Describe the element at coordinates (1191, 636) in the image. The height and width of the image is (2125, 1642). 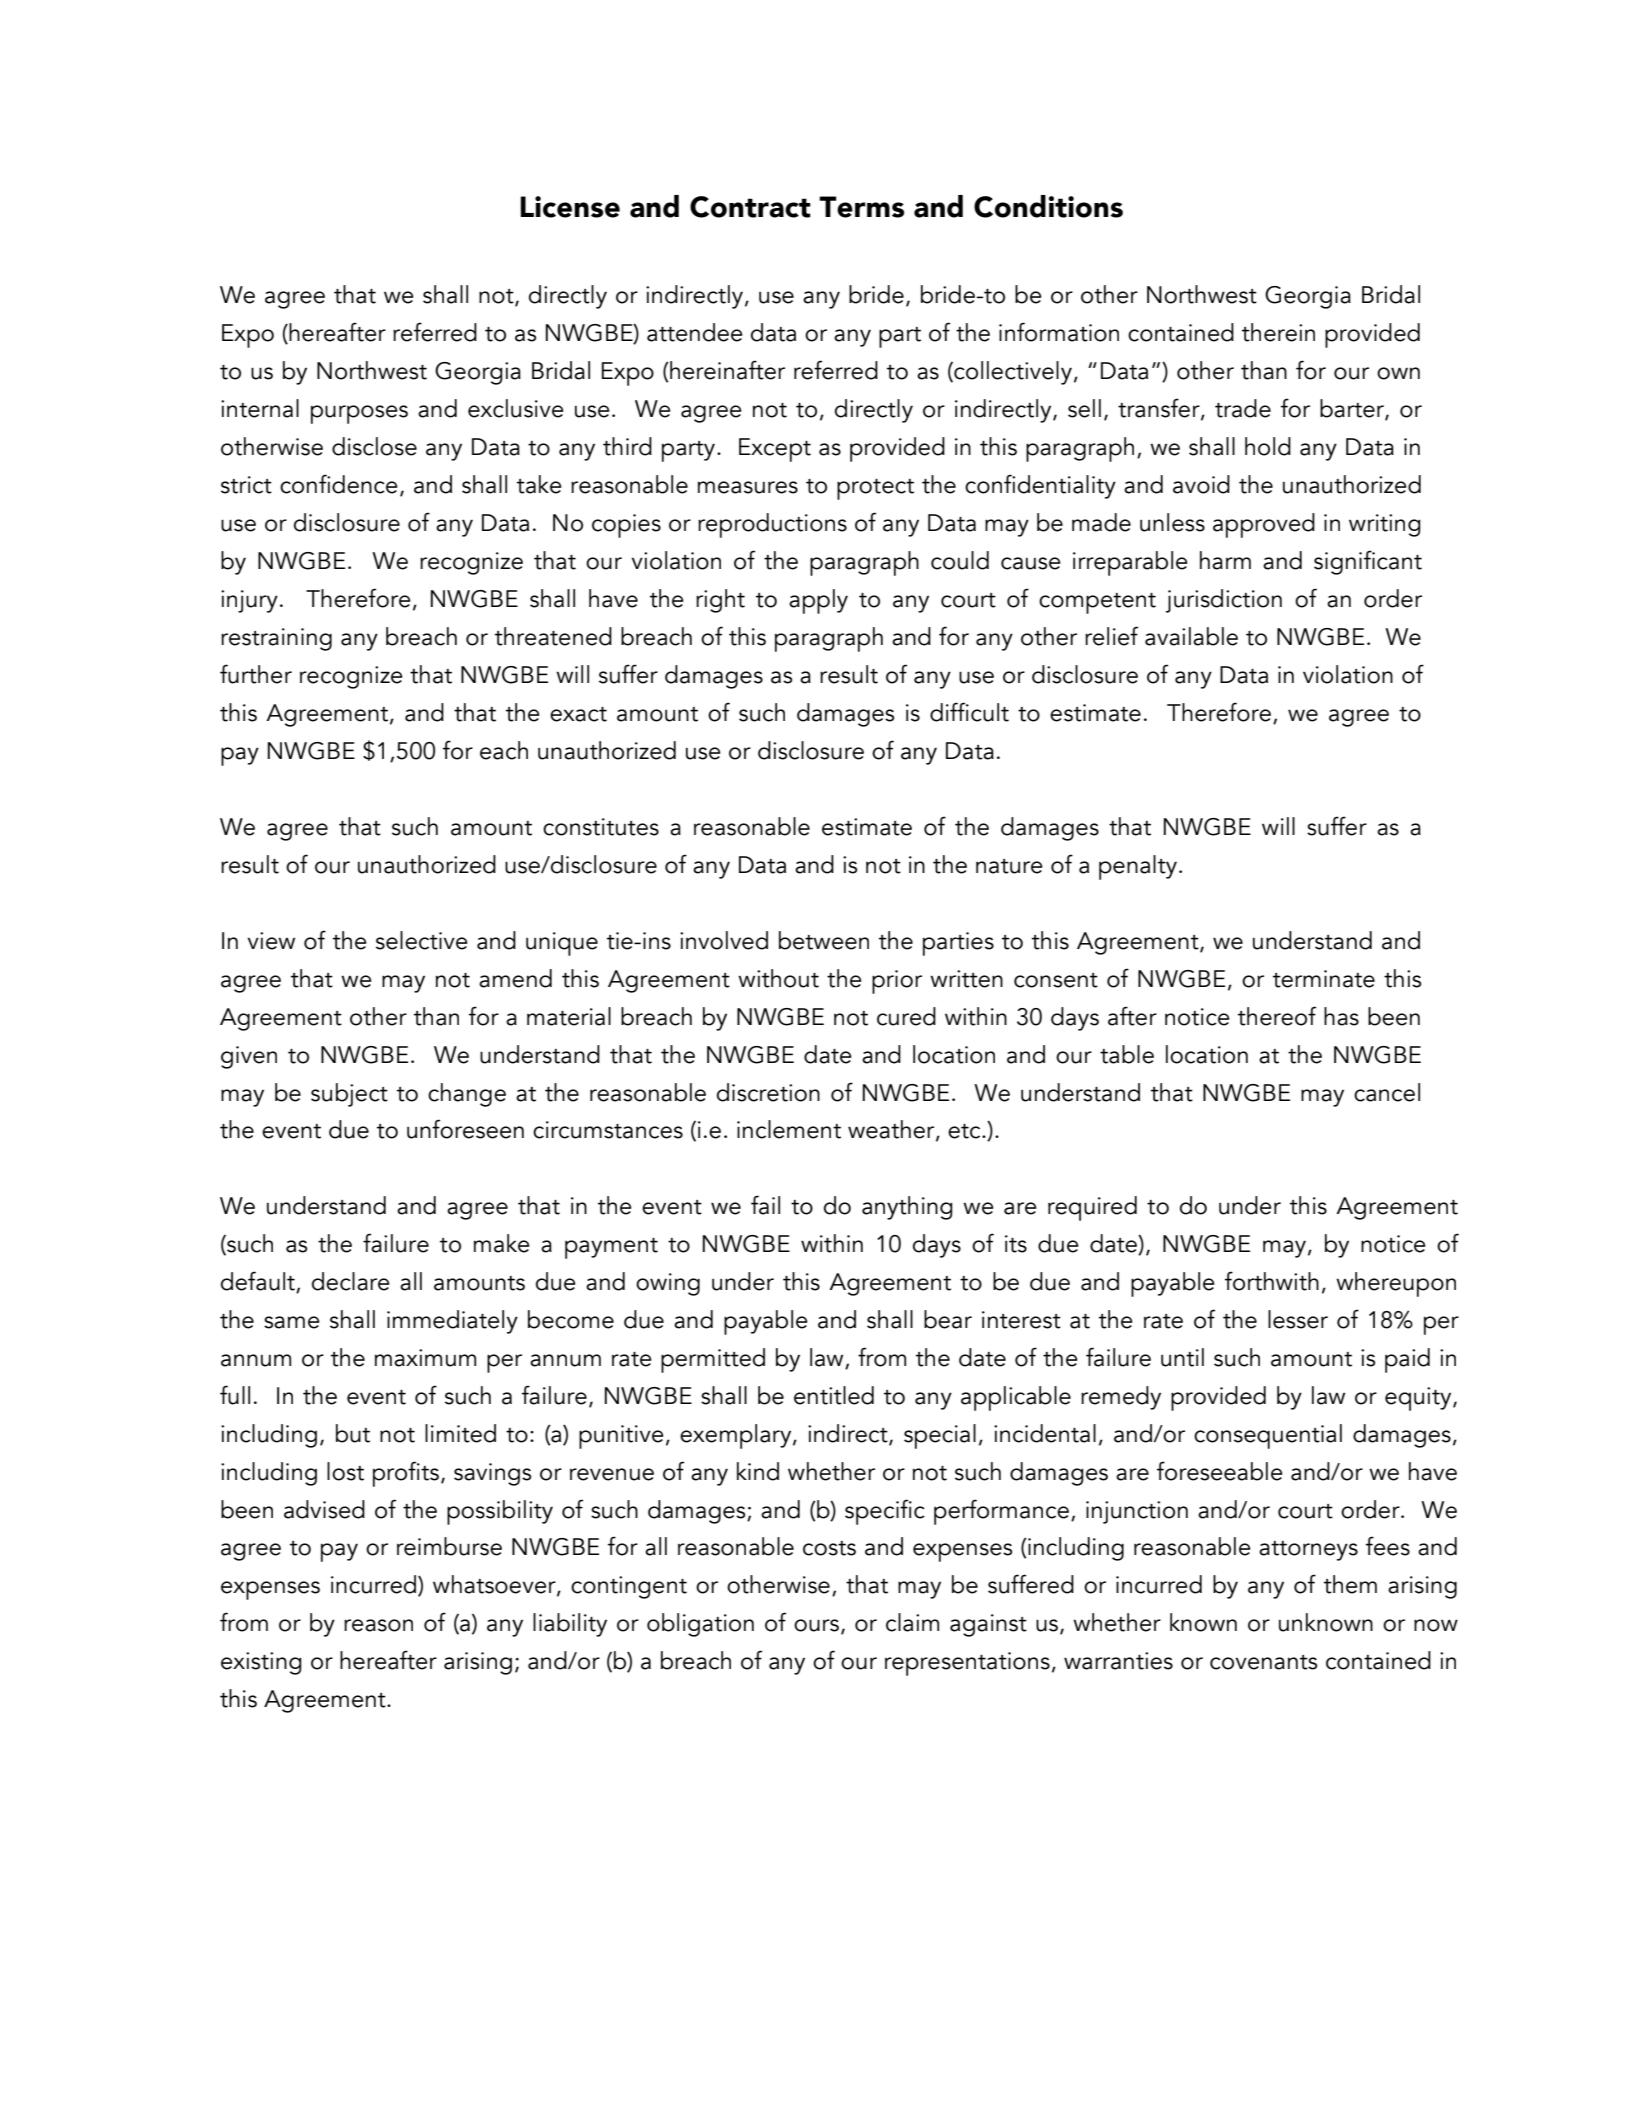
I see `available` at that location.
